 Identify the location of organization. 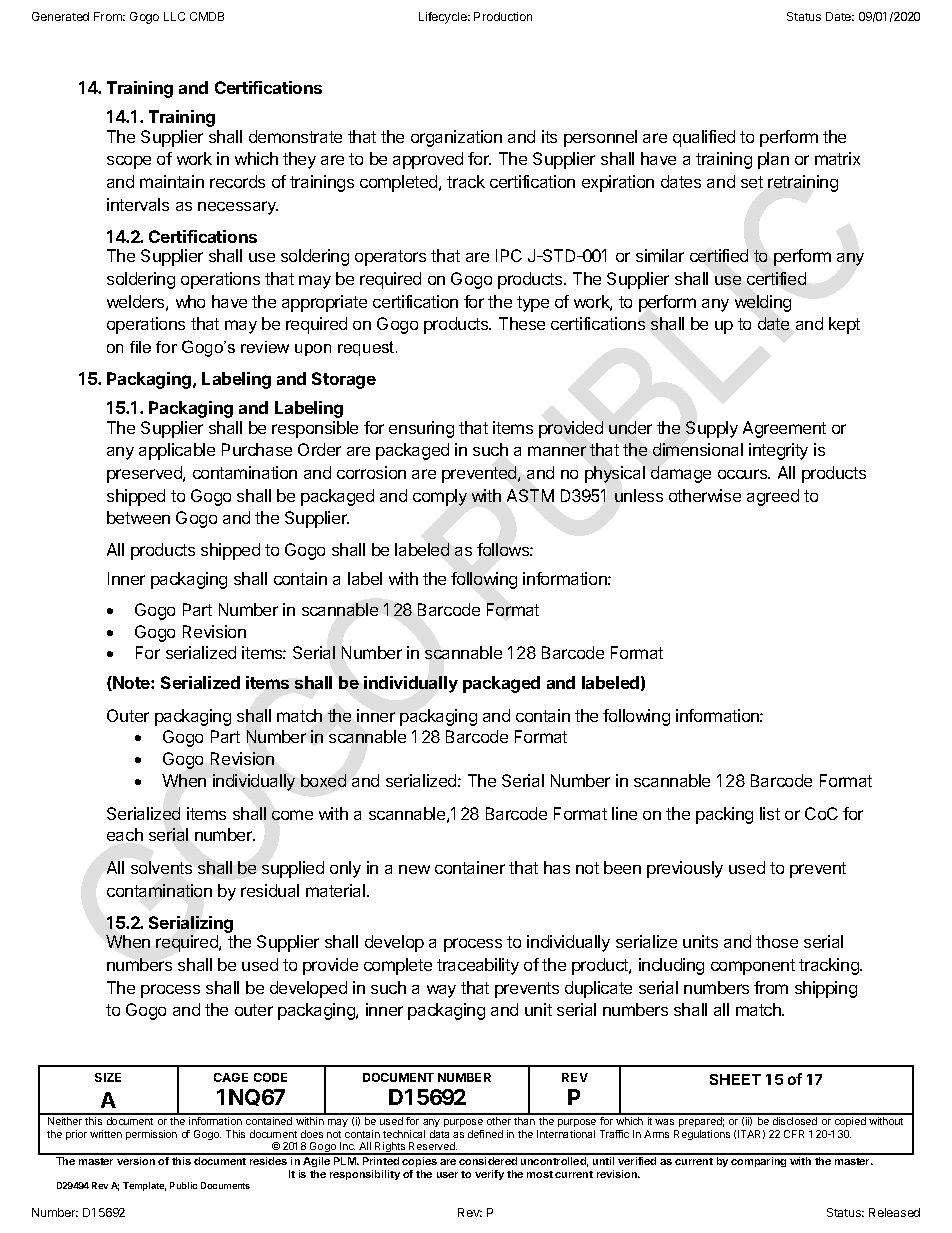
(456, 138).
